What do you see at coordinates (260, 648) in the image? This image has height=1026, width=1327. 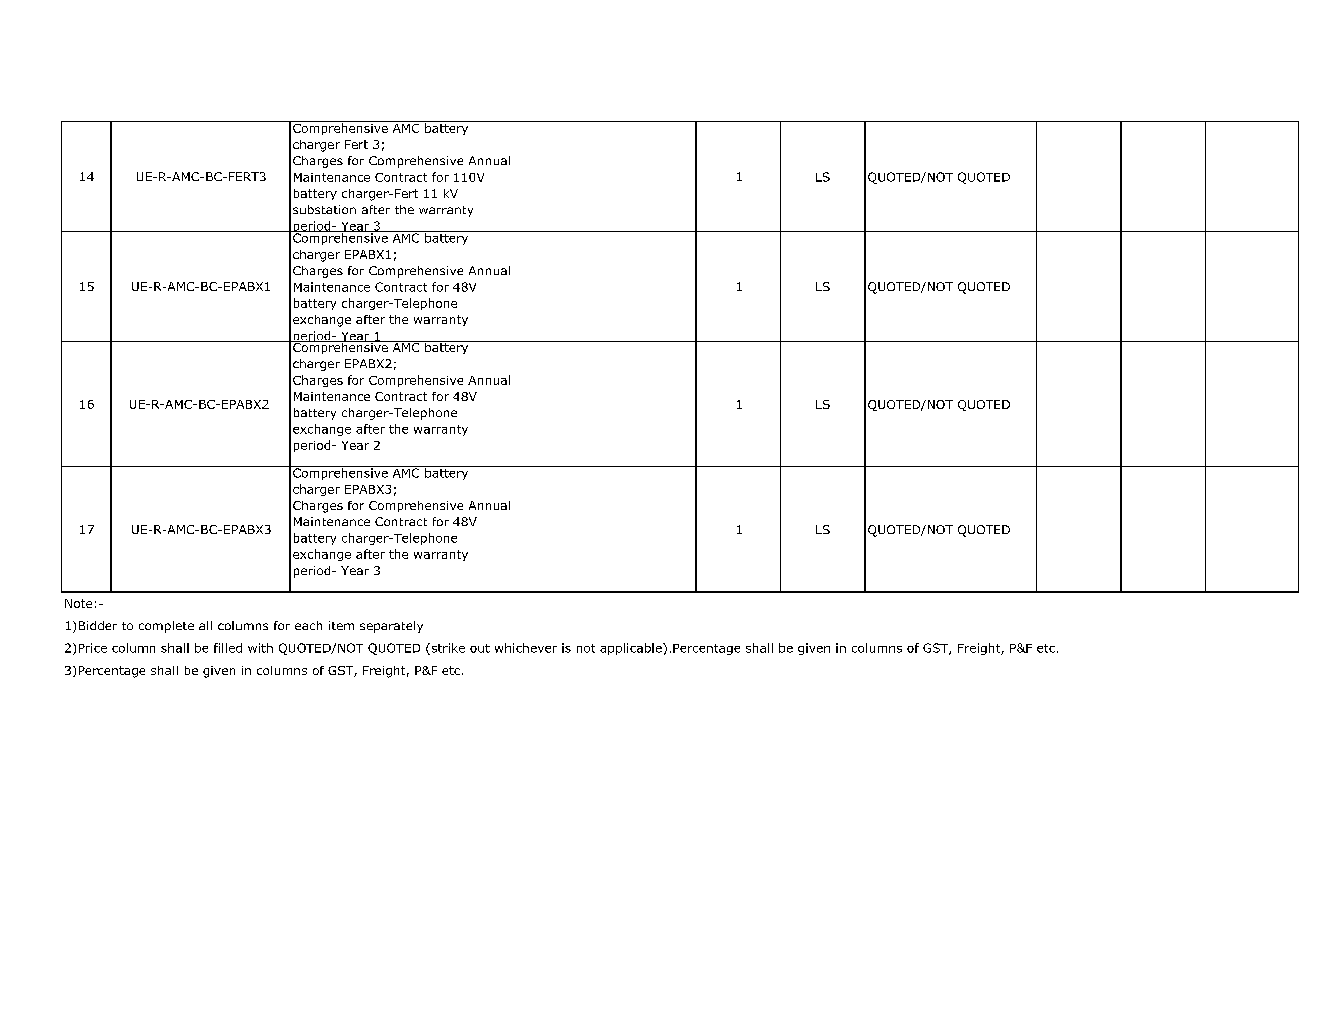 I see `with` at bounding box center [260, 648].
